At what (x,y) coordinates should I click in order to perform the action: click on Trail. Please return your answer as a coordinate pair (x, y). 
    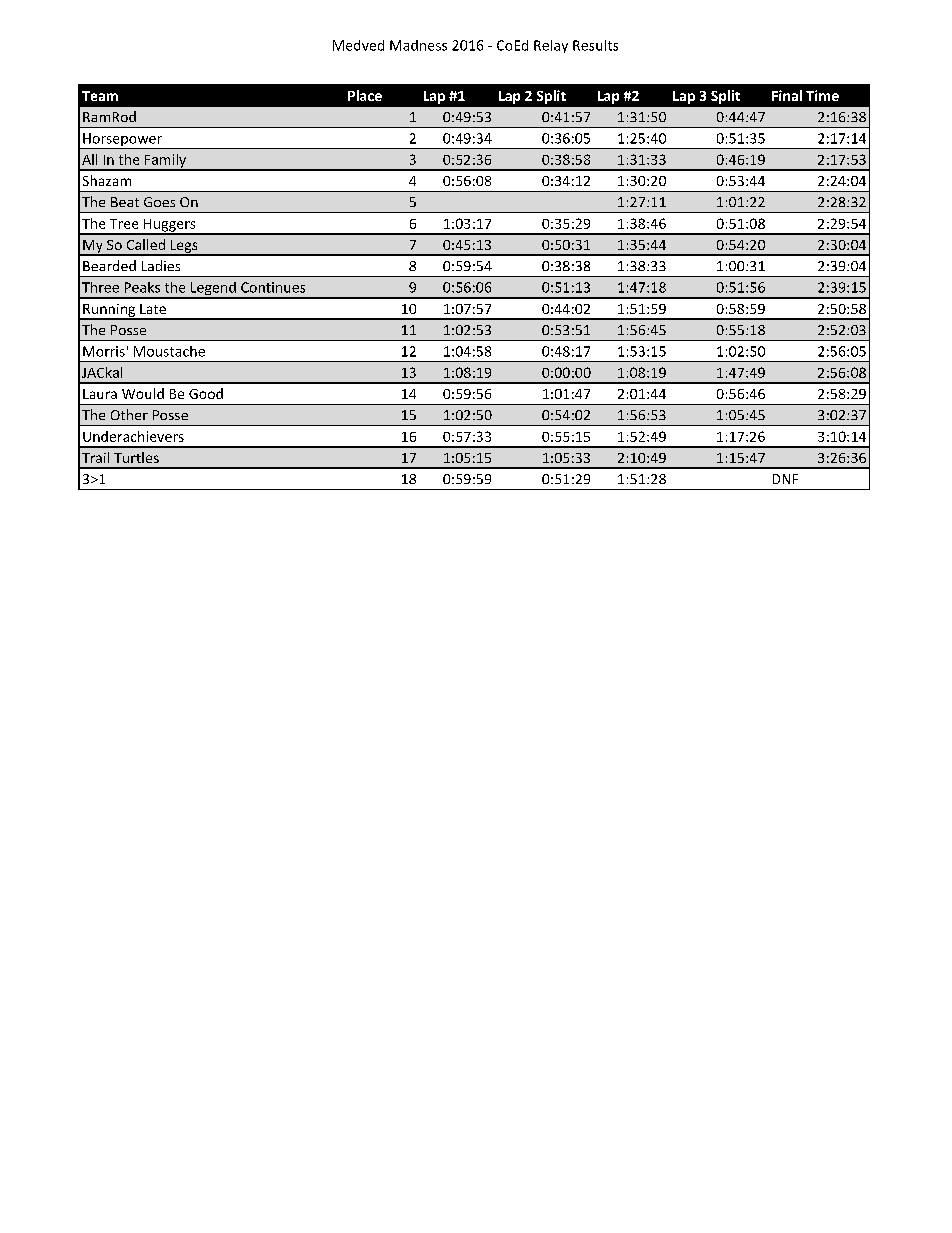
    Looking at the image, I should click on (95, 457).
